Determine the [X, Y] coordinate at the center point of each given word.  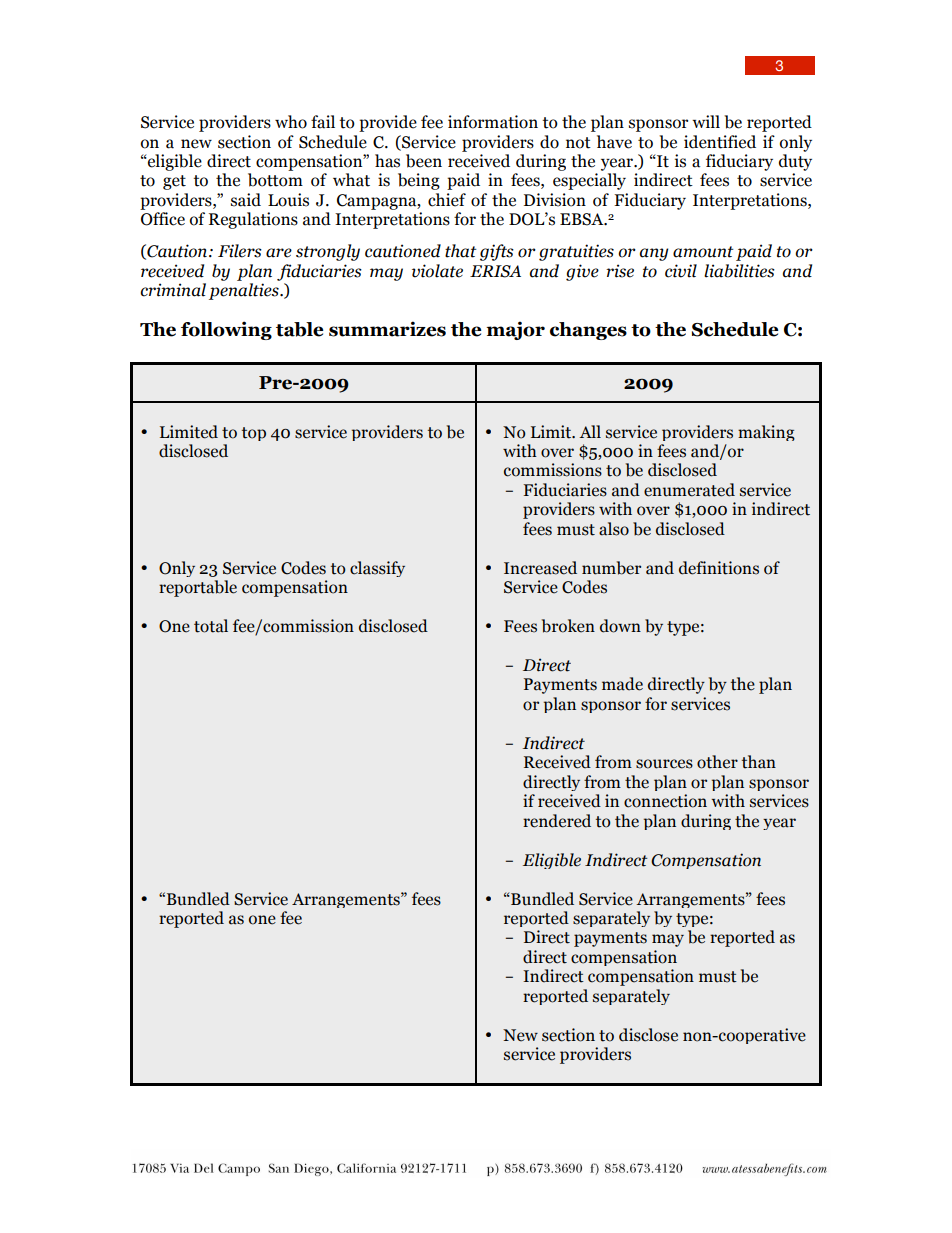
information [493, 122]
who [291, 122]
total [211, 626]
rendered [557, 821]
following [226, 330]
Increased [540, 568]
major [515, 330]
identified [720, 142]
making [766, 433]
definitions [719, 568]
